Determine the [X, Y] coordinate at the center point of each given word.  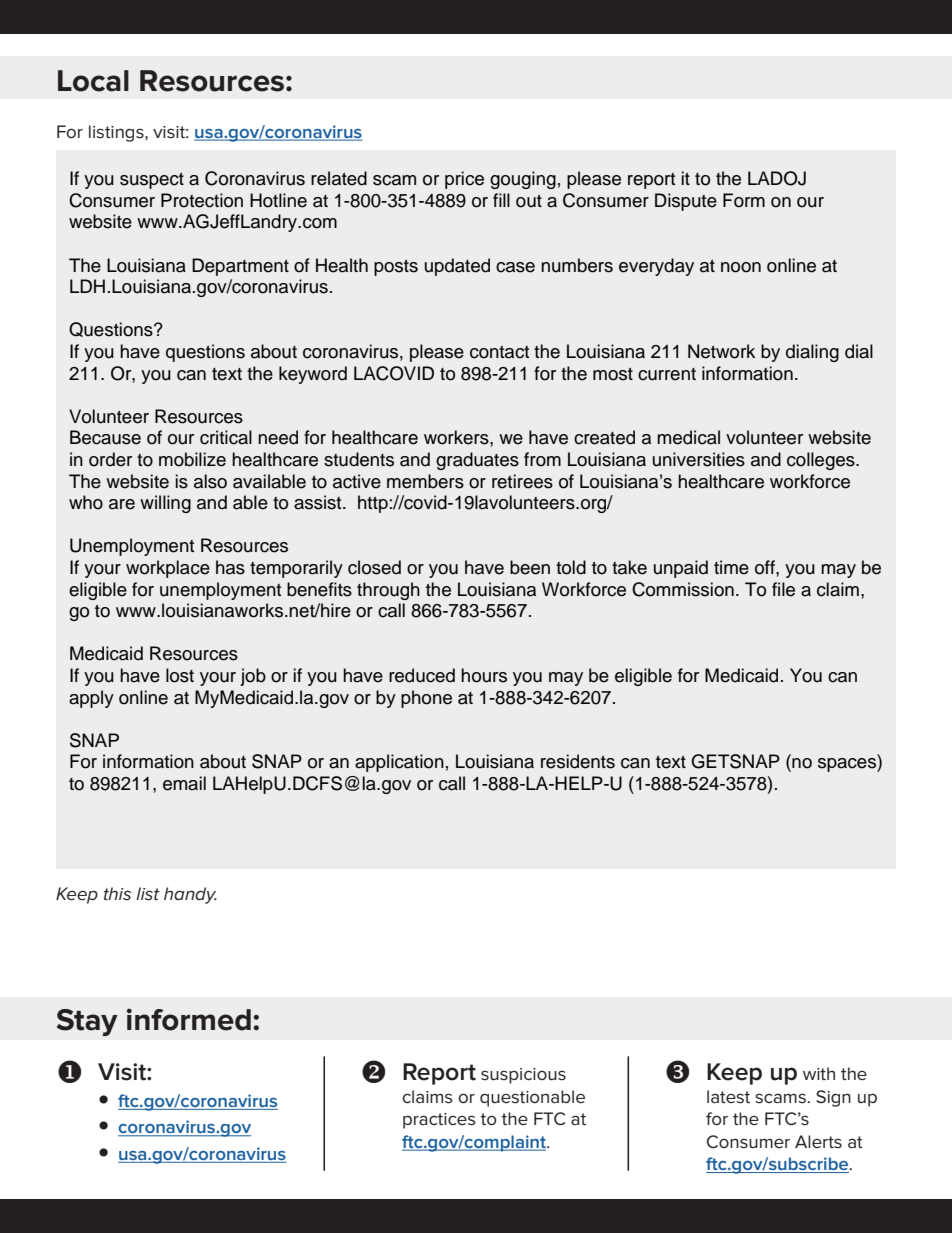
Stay [87, 1022]
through [388, 591]
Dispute [686, 202]
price [464, 180]
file [783, 589]
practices [439, 1121]
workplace [168, 569]
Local [93, 81]
